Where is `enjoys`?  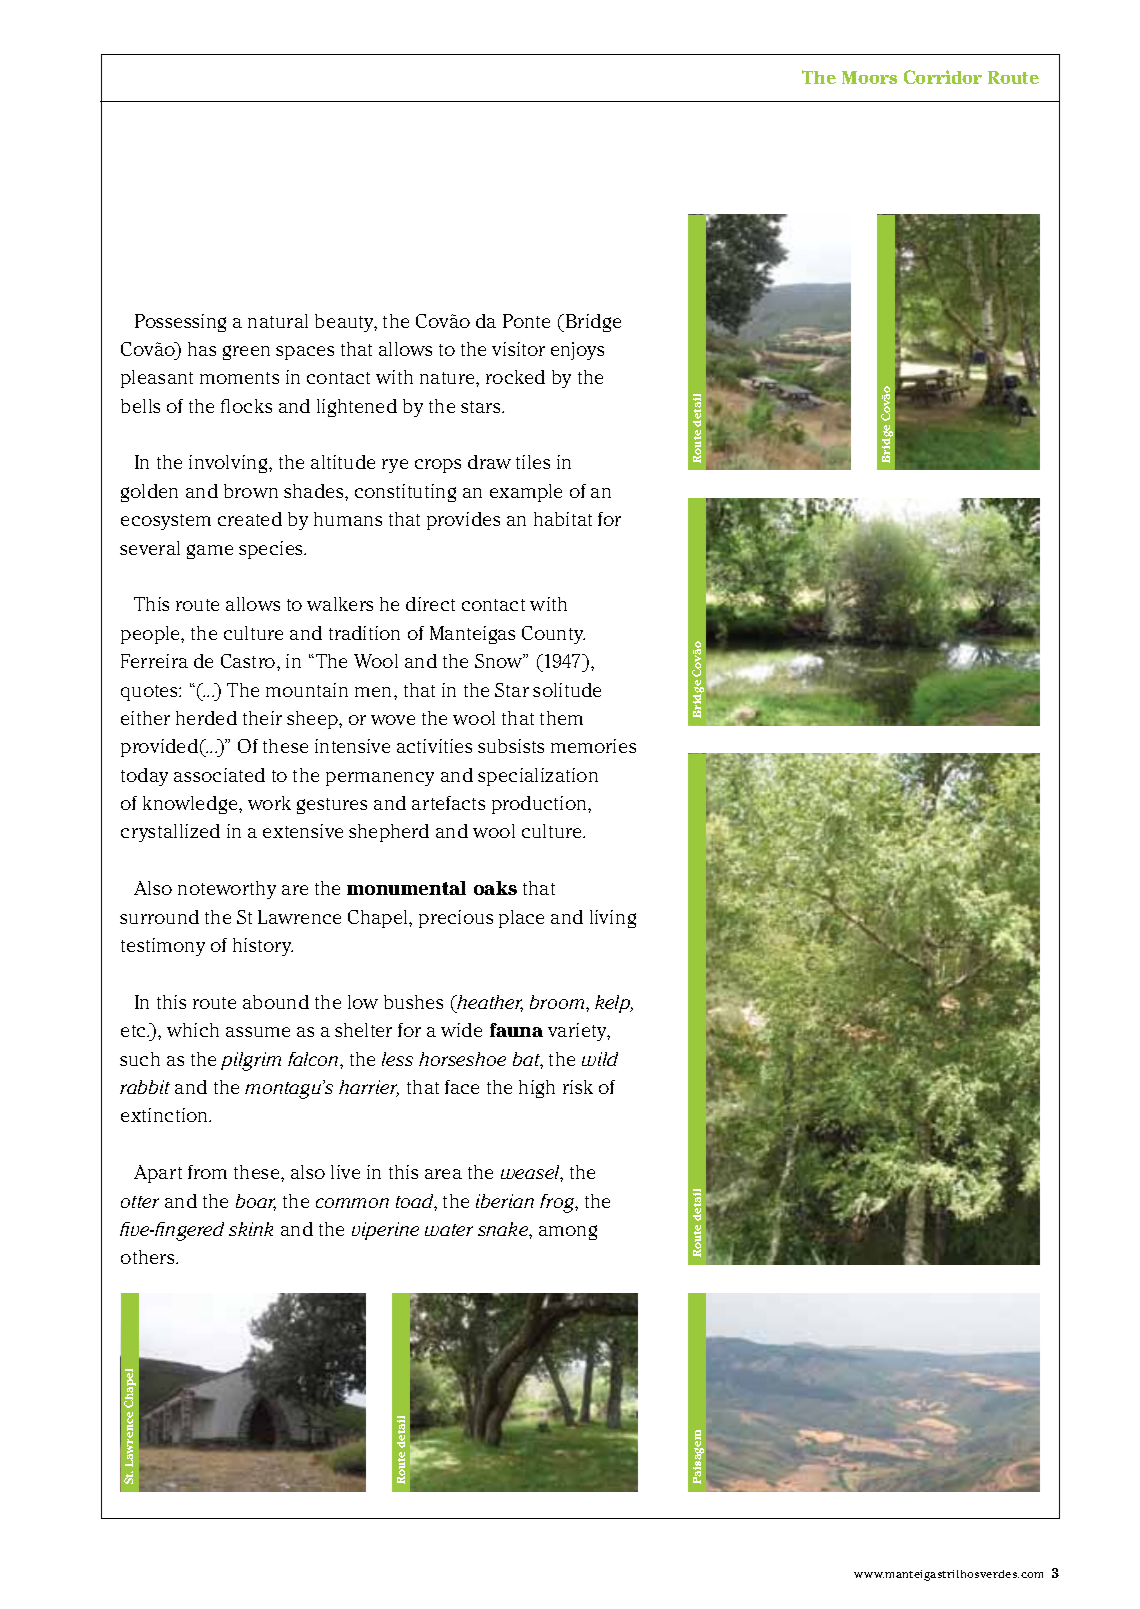
enjoys is located at coordinates (577, 351).
